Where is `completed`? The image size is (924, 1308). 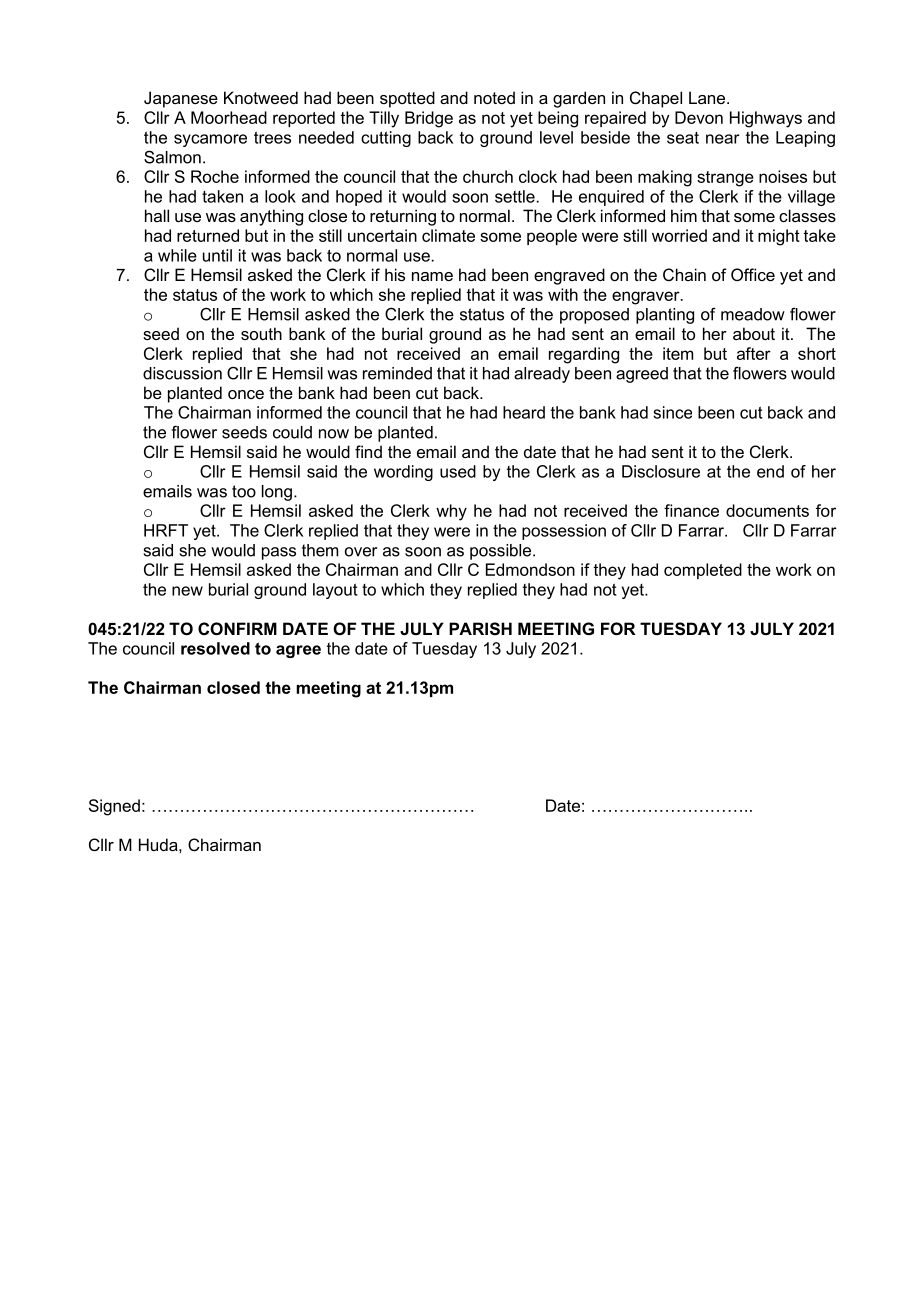
completed is located at coordinates (703, 571).
